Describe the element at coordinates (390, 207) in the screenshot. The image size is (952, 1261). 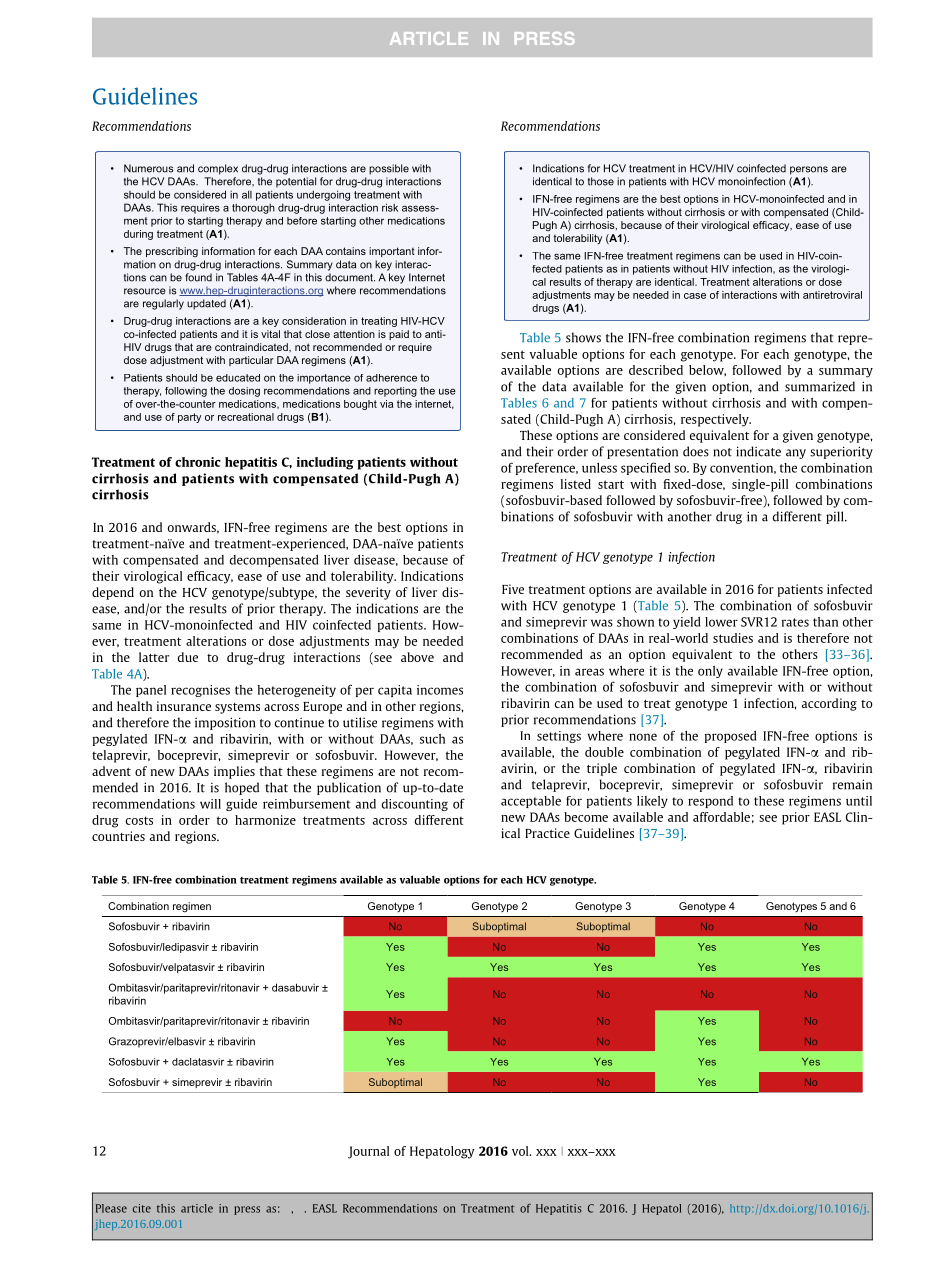
I see `risk` at that location.
